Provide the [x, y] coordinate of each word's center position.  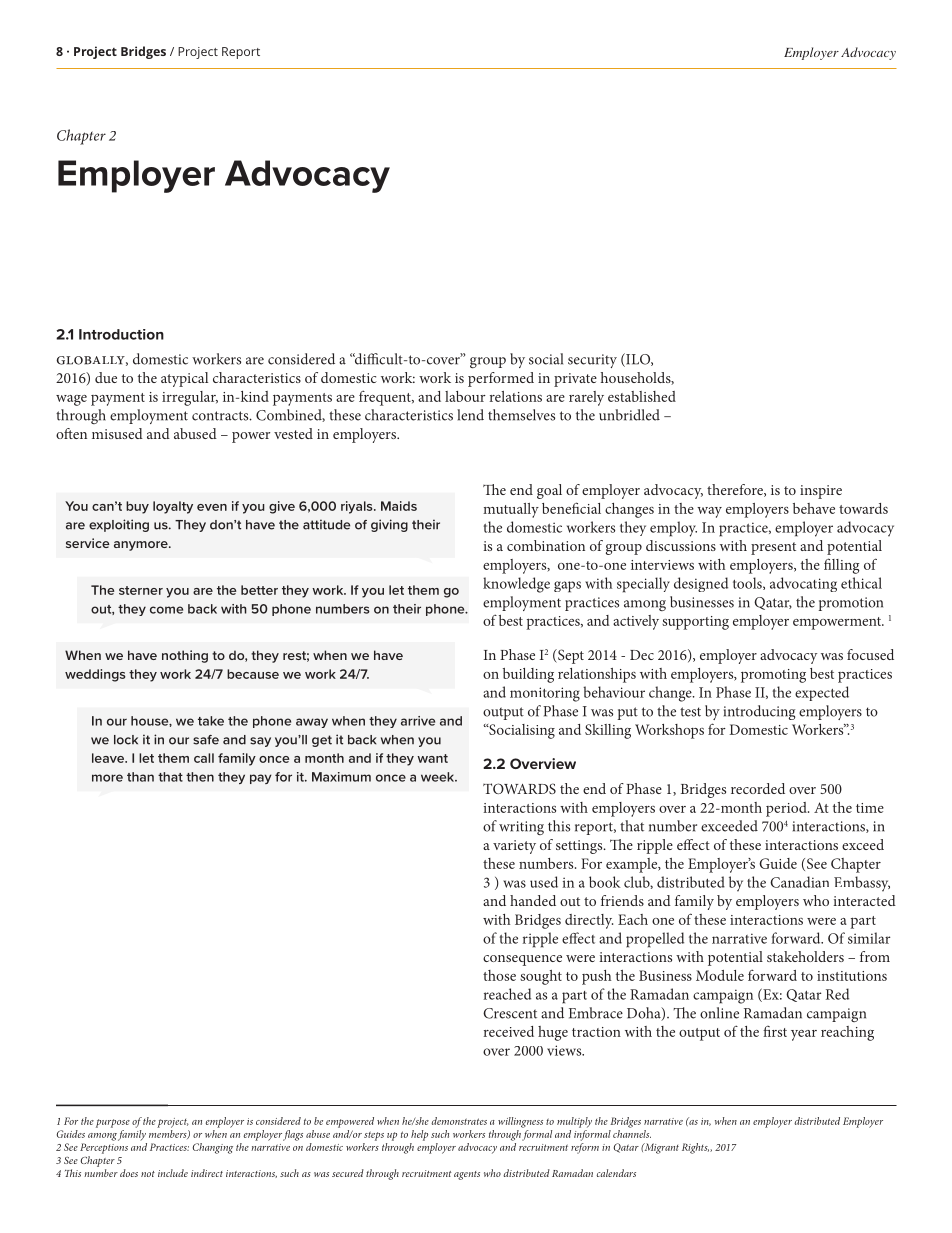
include [173, 1173]
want [432, 758]
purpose [113, 1123]
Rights [695, 1148]
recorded [758, 788]
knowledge [516, 585]
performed [501, 379]
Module [720, 975]
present [773, 548]
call [204, 758]
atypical [184, 379]
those [499, 975]
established [642, 396]
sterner [141, 590]
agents [467, 1175]
